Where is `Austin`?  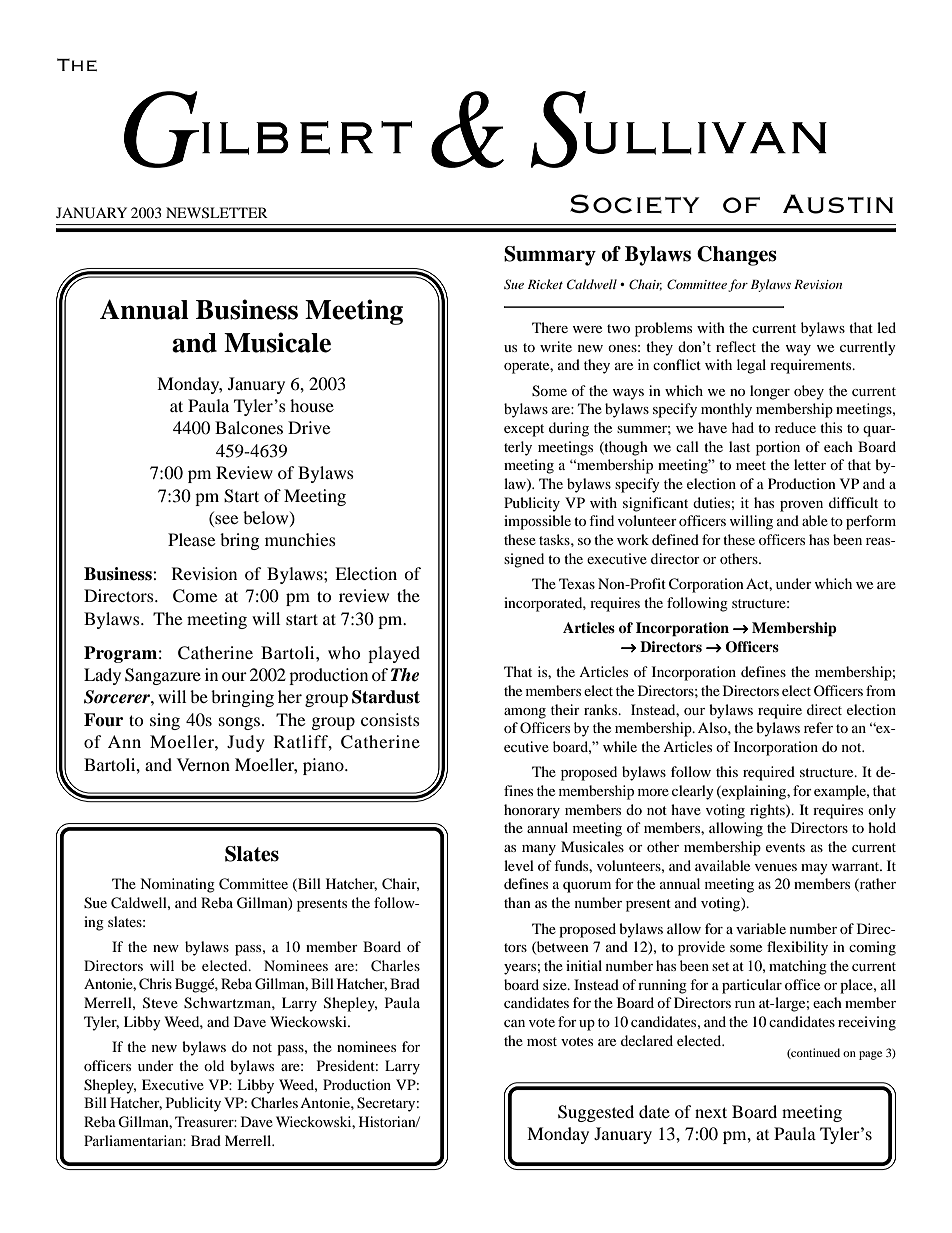
Austin is located at coordinates (838, 204).
